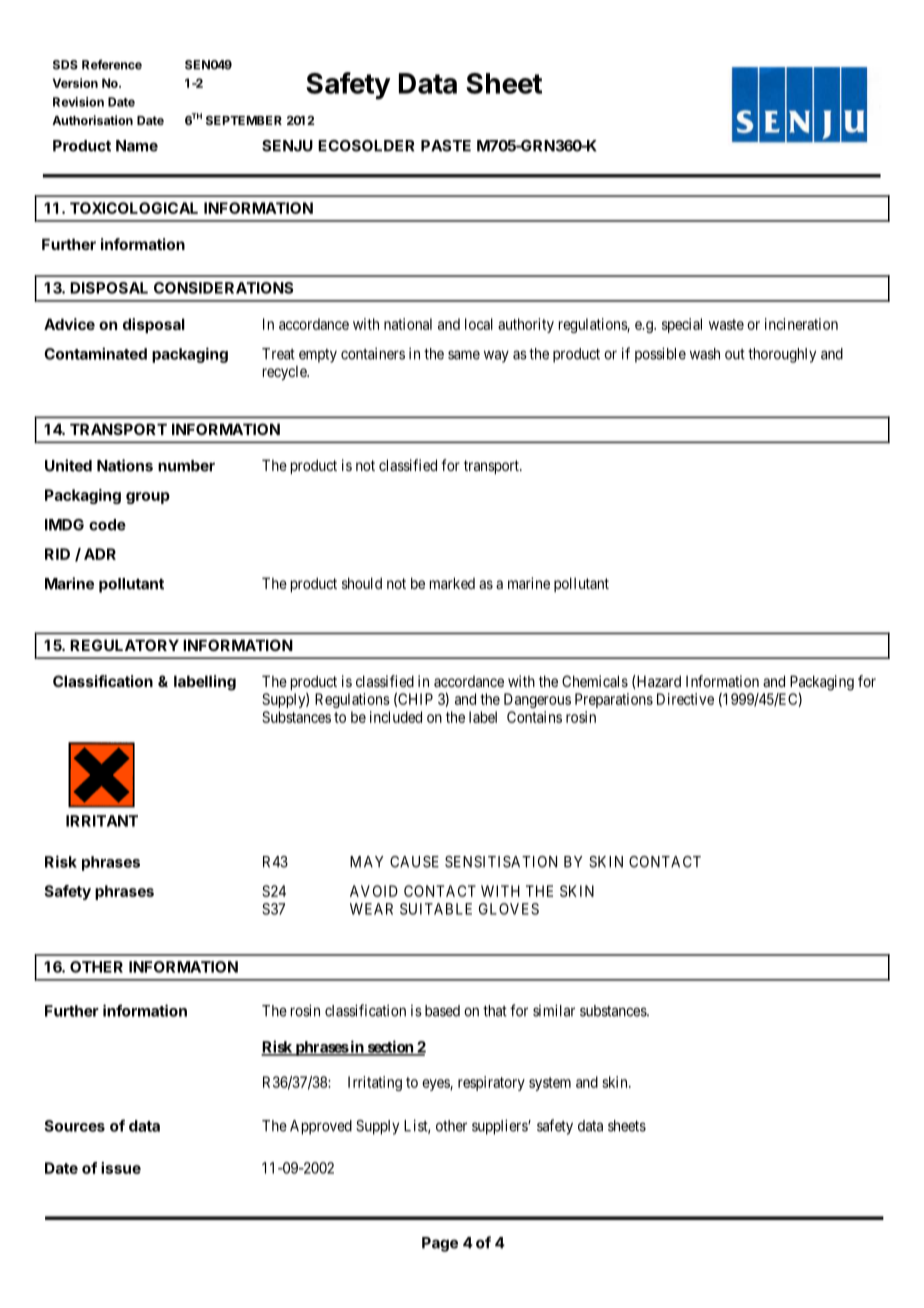 This page has width=924, height=1308. What do you see at coordinates (121, 1168) in the page?
I see `issue` at bounding box center [121, 1168].
